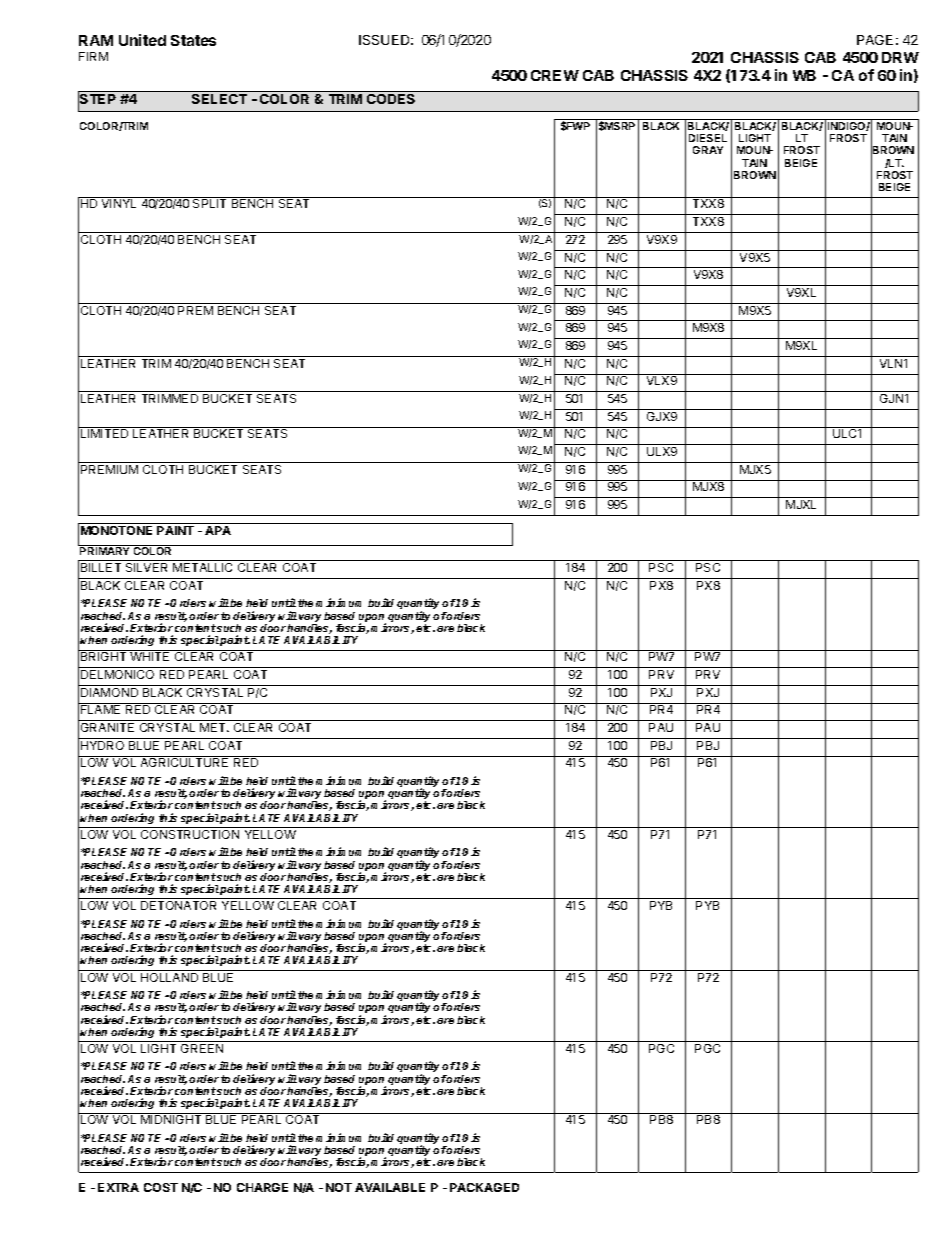  What do you see at coordinates (218, 530) in the screenshot?
I see `APA` at bounding box center [218, 530].
